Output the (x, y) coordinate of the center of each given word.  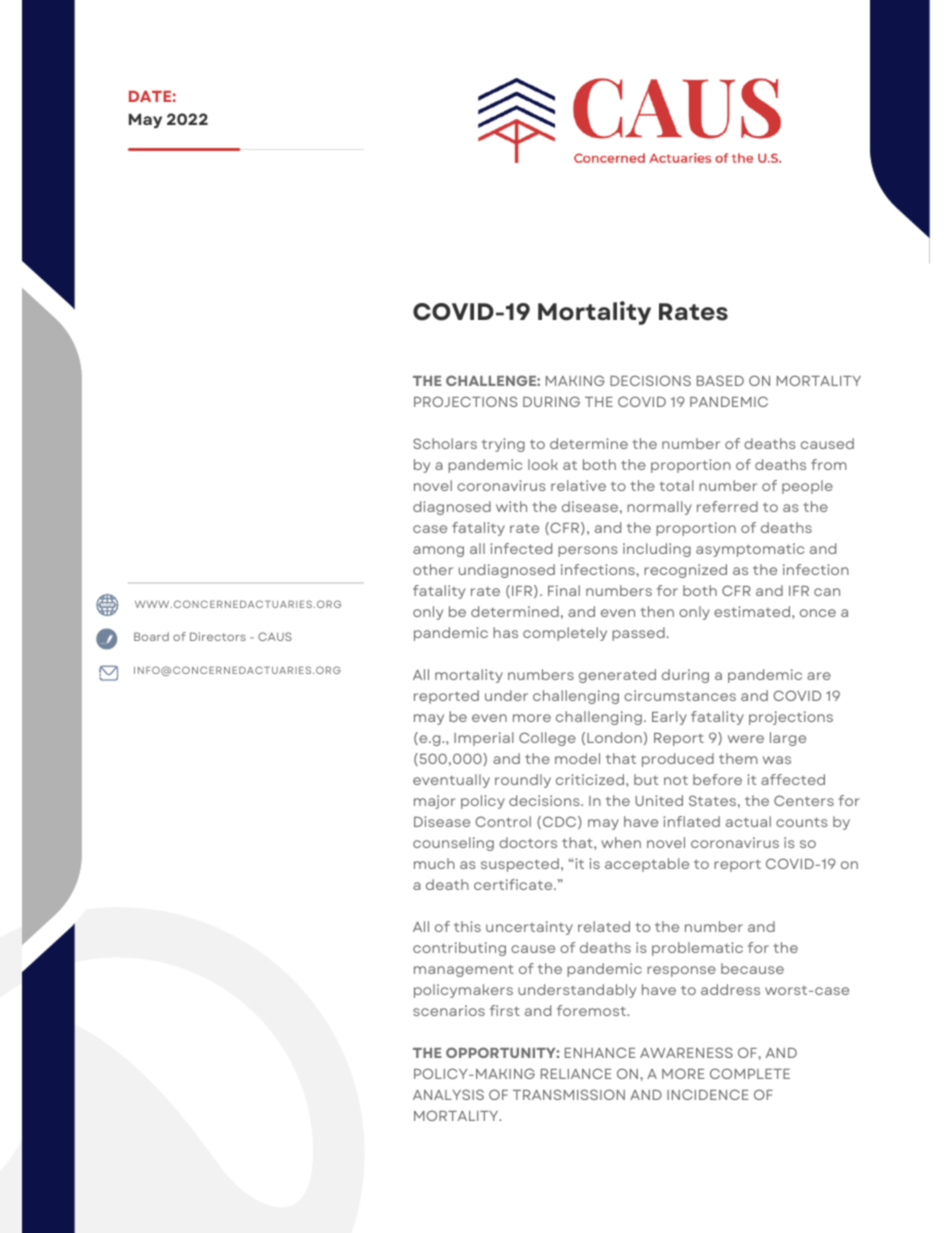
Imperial (484, 739)
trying (503, 445)
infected (521, 548)
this (467, 926)
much (434, 863)
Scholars (445, 443)
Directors (218, 636)
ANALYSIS (448, 1094)
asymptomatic (750, 550)
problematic (697, 949)
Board (151, 636)
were (746, 739)
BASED (720, 380)
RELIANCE (576, 1073)
